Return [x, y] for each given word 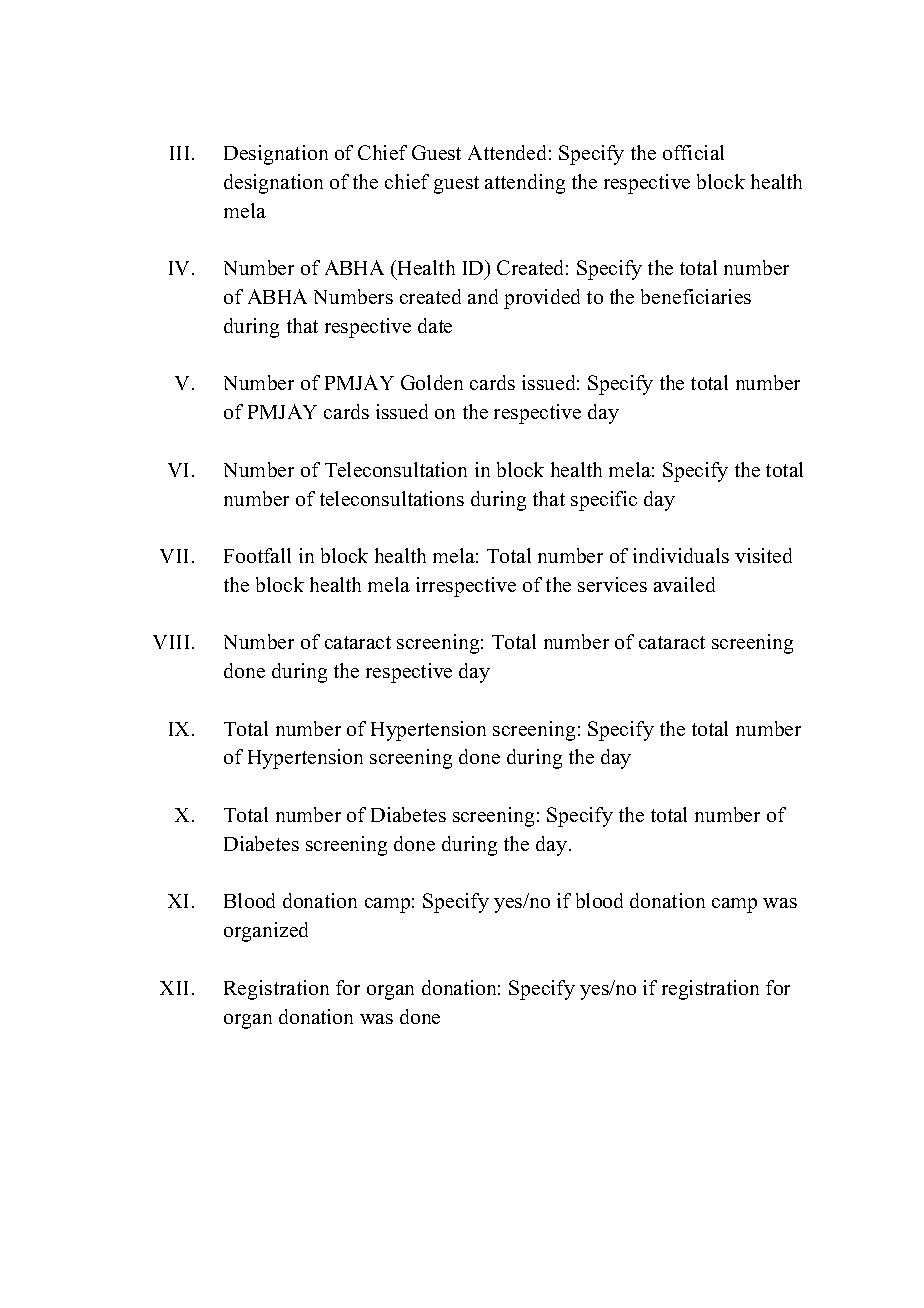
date [435, 325]
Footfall [257, 555]
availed [684, 584]
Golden [432, 382]
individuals [681, 555]
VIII [171, 642]
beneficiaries [696, 296]
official [693, 152]
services [612, 584]
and [483, 296]
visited [763, 555]
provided [542, 299]
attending [525, 184]
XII [174, 988]
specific [604, 501]
